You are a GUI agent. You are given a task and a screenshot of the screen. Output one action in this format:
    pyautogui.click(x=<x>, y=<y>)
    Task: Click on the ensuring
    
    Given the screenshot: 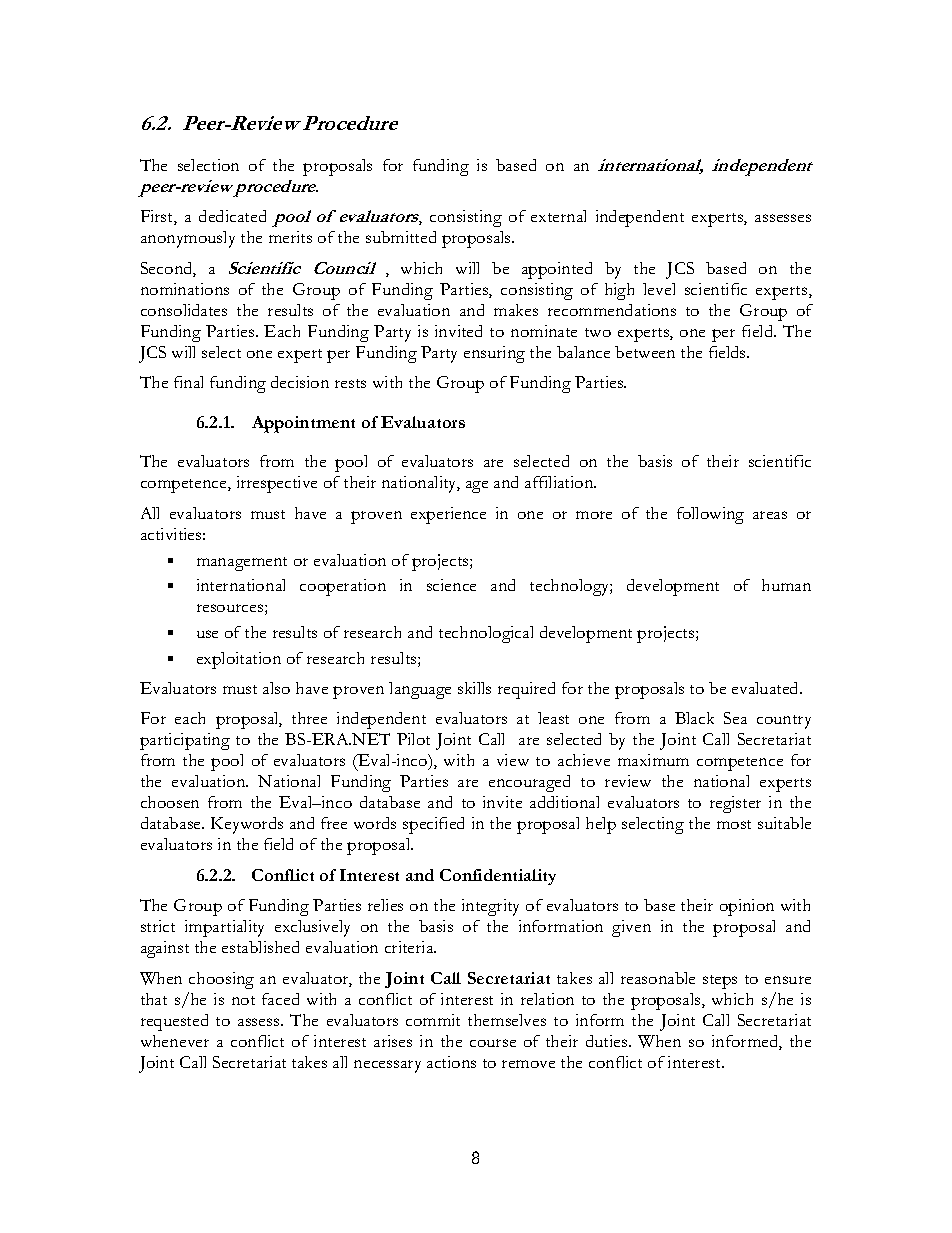 What is the action you would take?
    pyautogui.click(x=494, y=354)
